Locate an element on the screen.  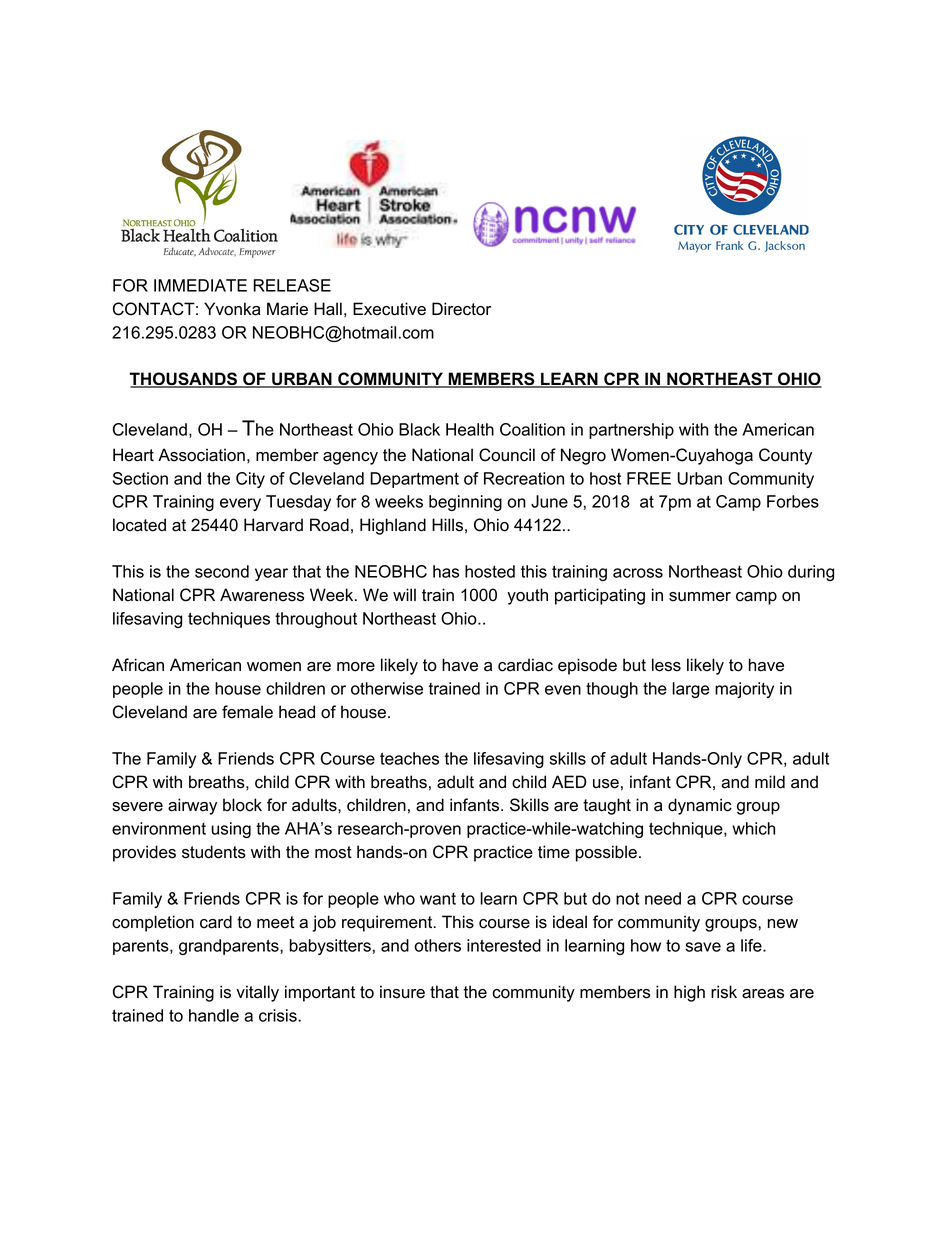
IMMEDIATE is located at coordinates (200, 285).
